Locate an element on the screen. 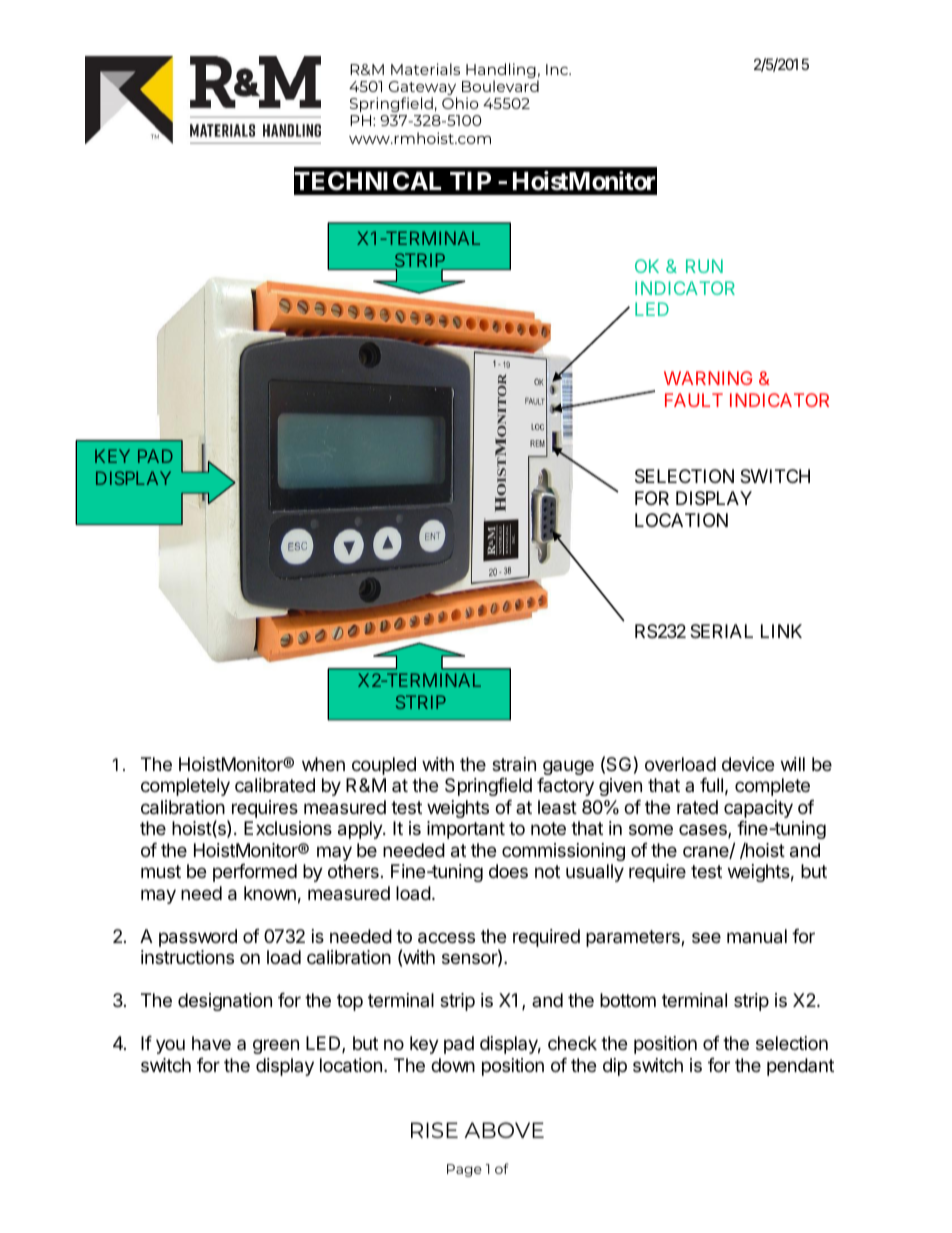 This screenshot has width=952, height=1233. Inc is located at coordinates (558, 69).
